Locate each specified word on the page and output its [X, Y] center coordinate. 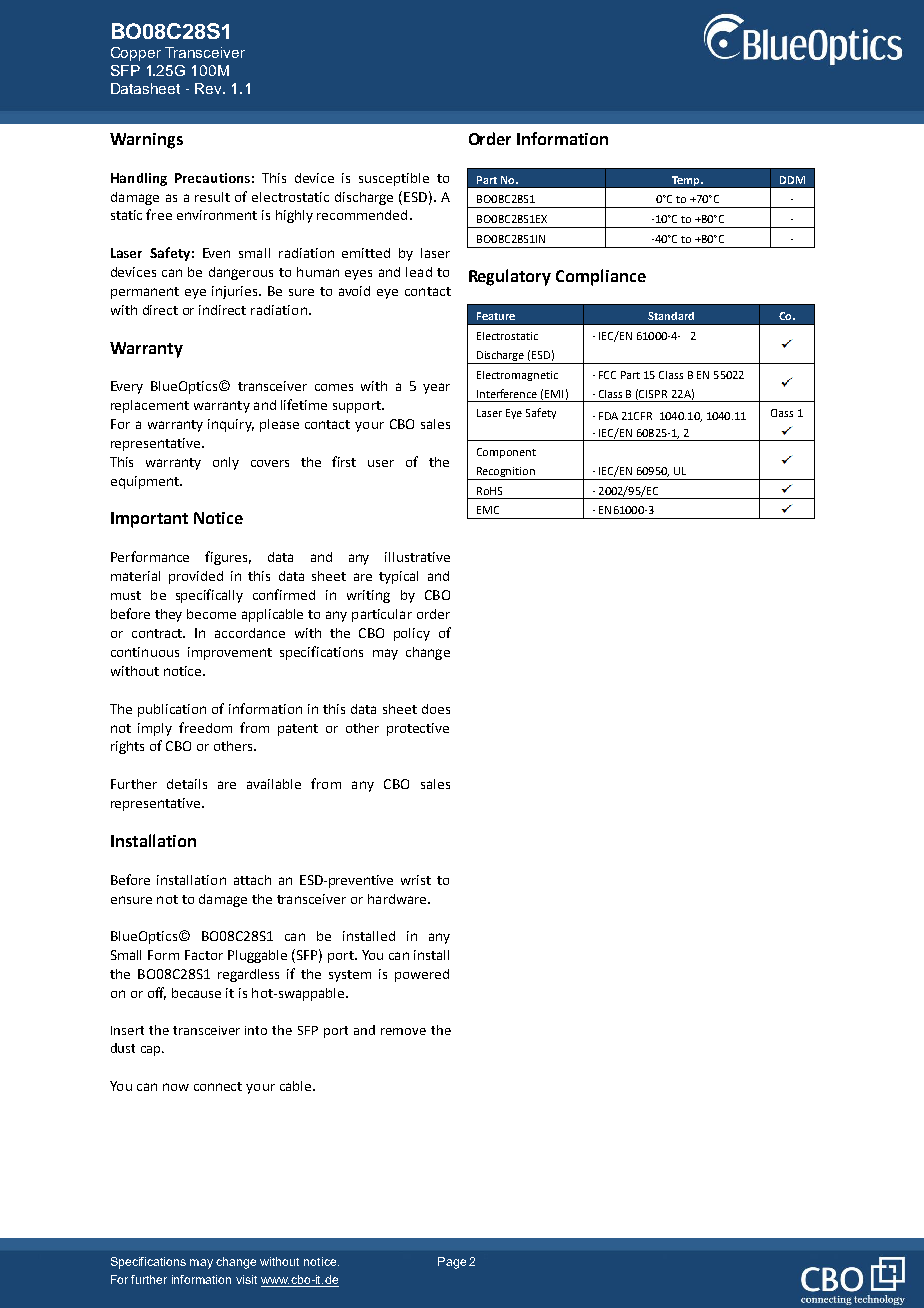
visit [246, 1279]
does [436, 709]
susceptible [394, 179]
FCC [607, 375]
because [196, 993]
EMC [488, 510]
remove [403, 1031]
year [436, 388]
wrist [416, 880]
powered [422, 975]
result [212, 197]
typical [398, 577]
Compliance [601, 277]
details [187, 784]
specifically [209, 596]
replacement [150, 406]
